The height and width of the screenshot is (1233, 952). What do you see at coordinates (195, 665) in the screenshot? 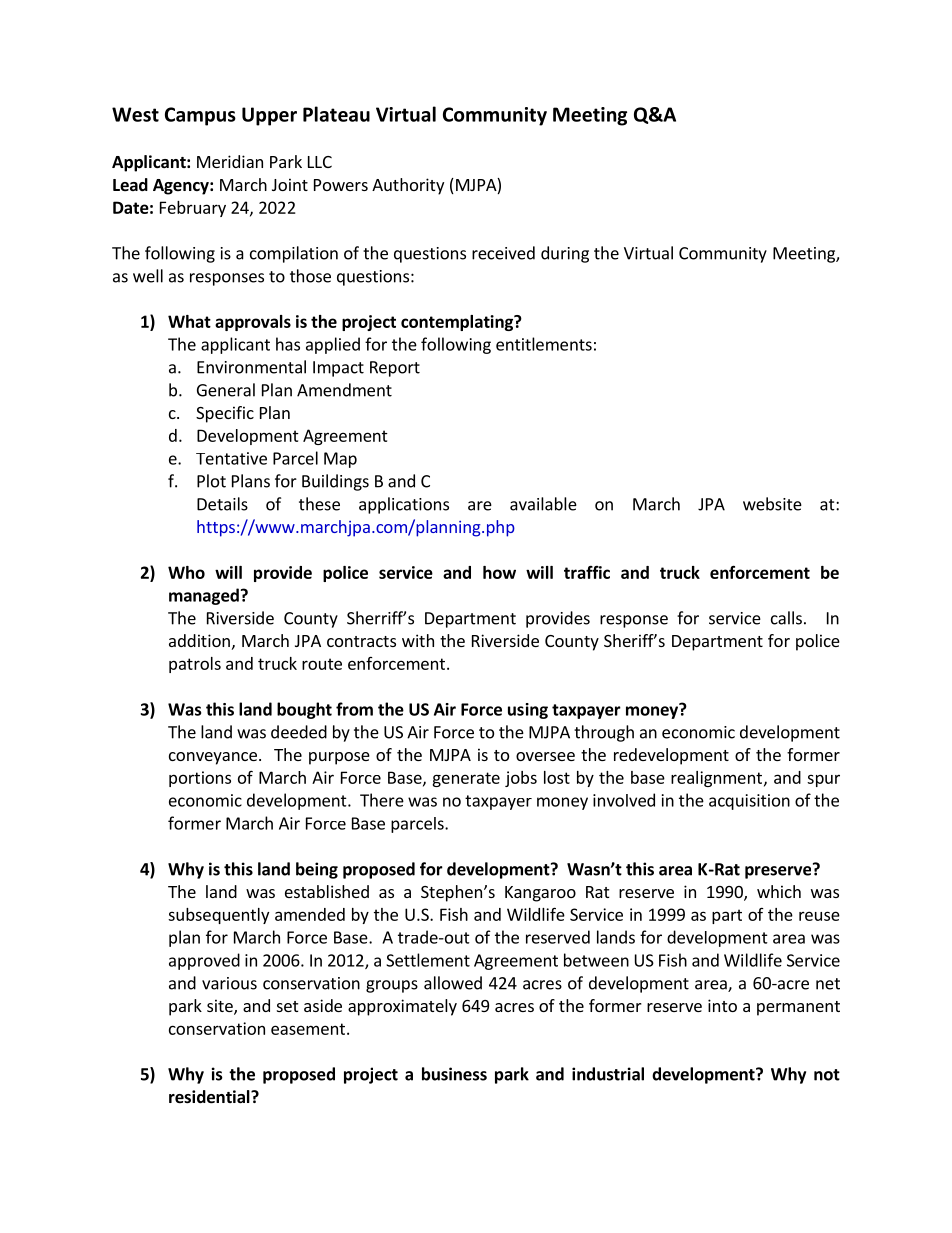
I see `patrols` at bounding box center [195, 665].
